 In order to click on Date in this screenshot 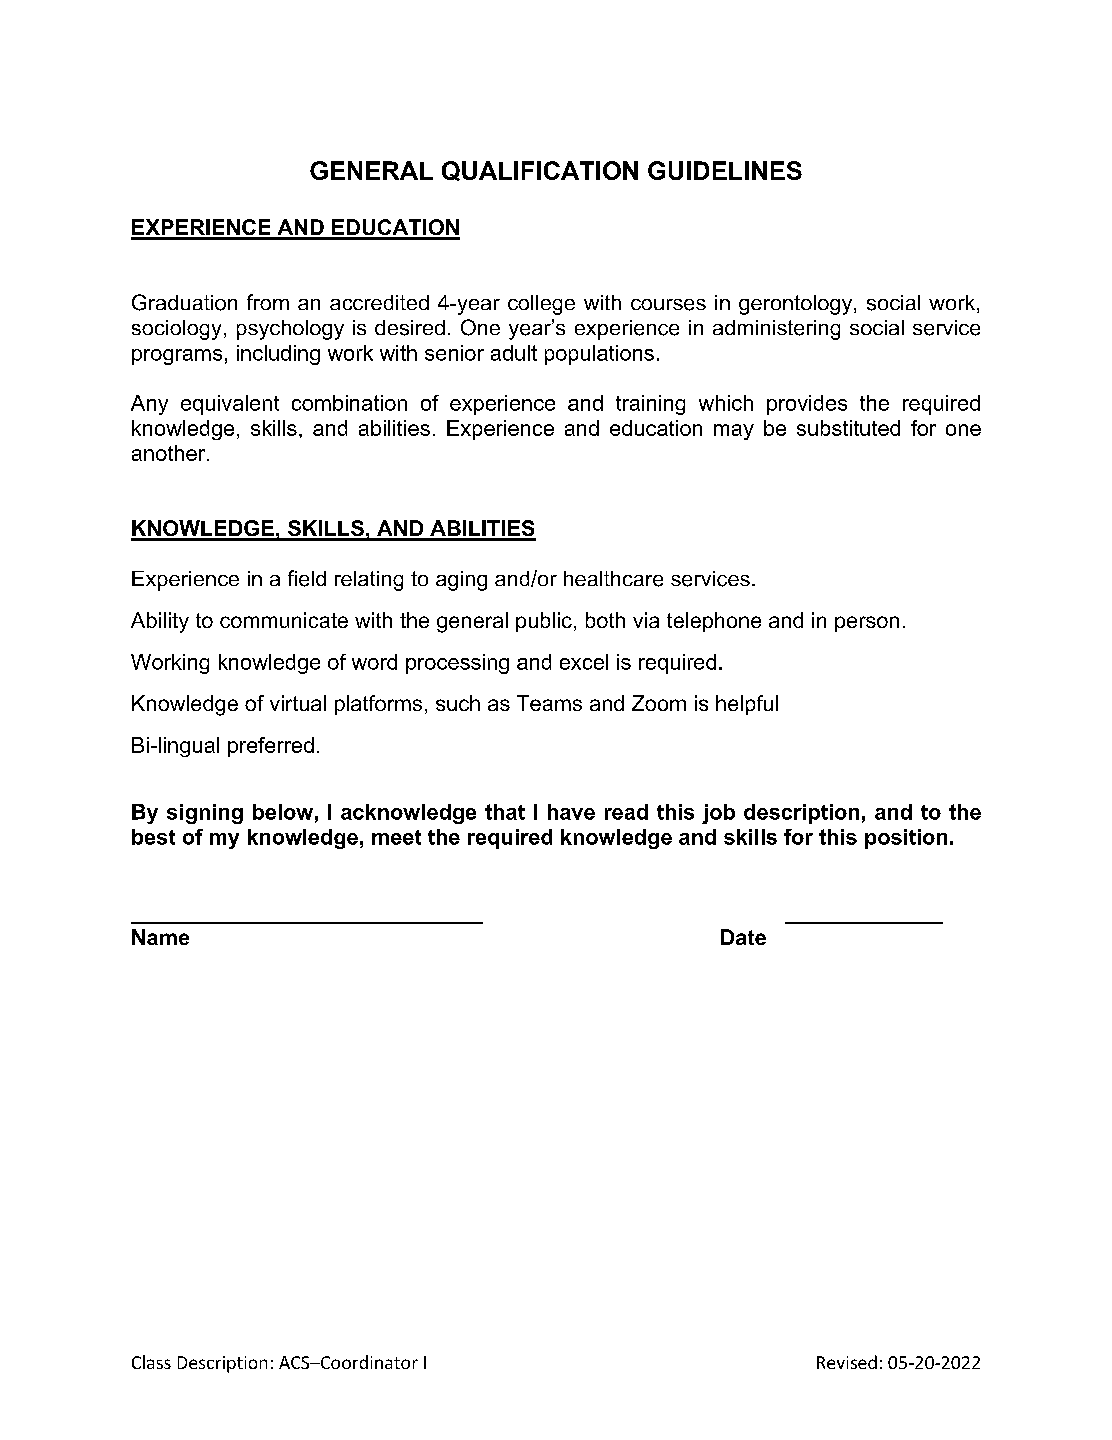, I will do `click(743, 937)`.
